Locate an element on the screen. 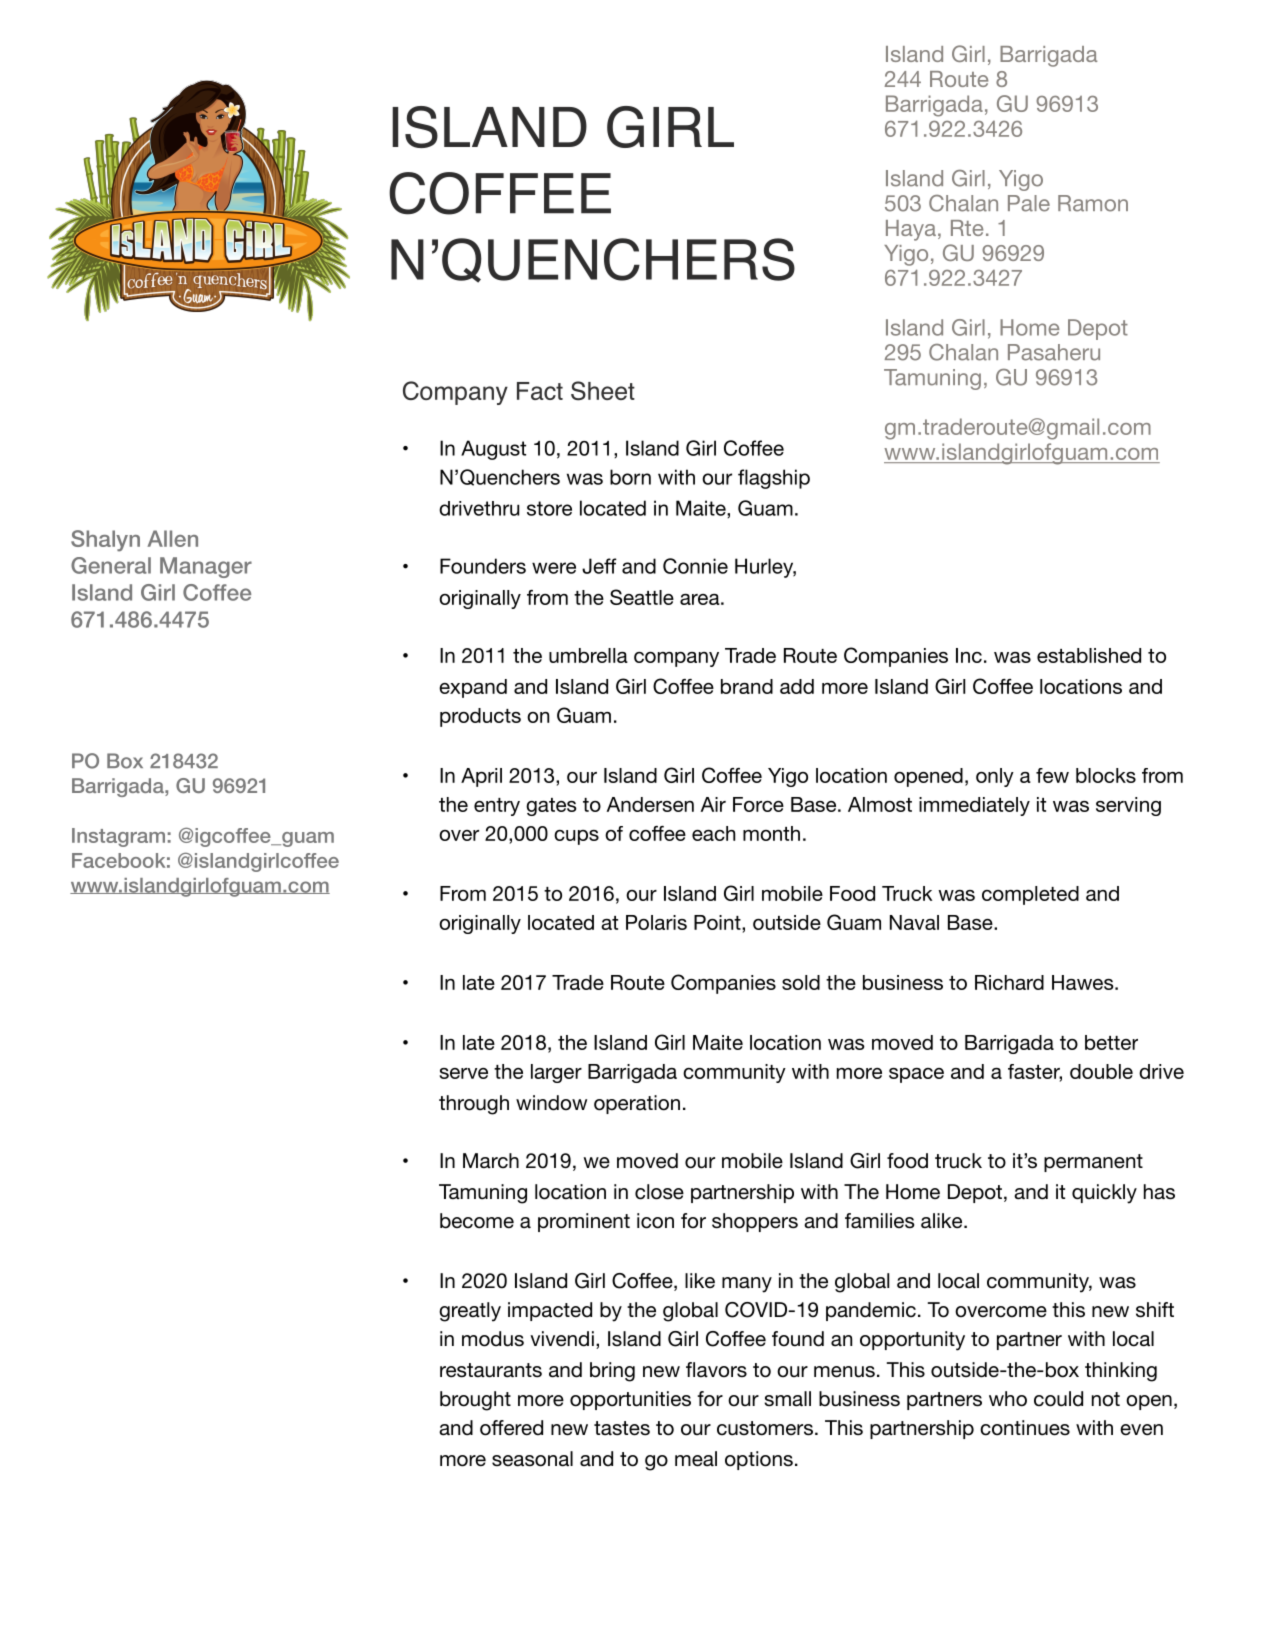  Fact is located at coordinates (540, 391).
